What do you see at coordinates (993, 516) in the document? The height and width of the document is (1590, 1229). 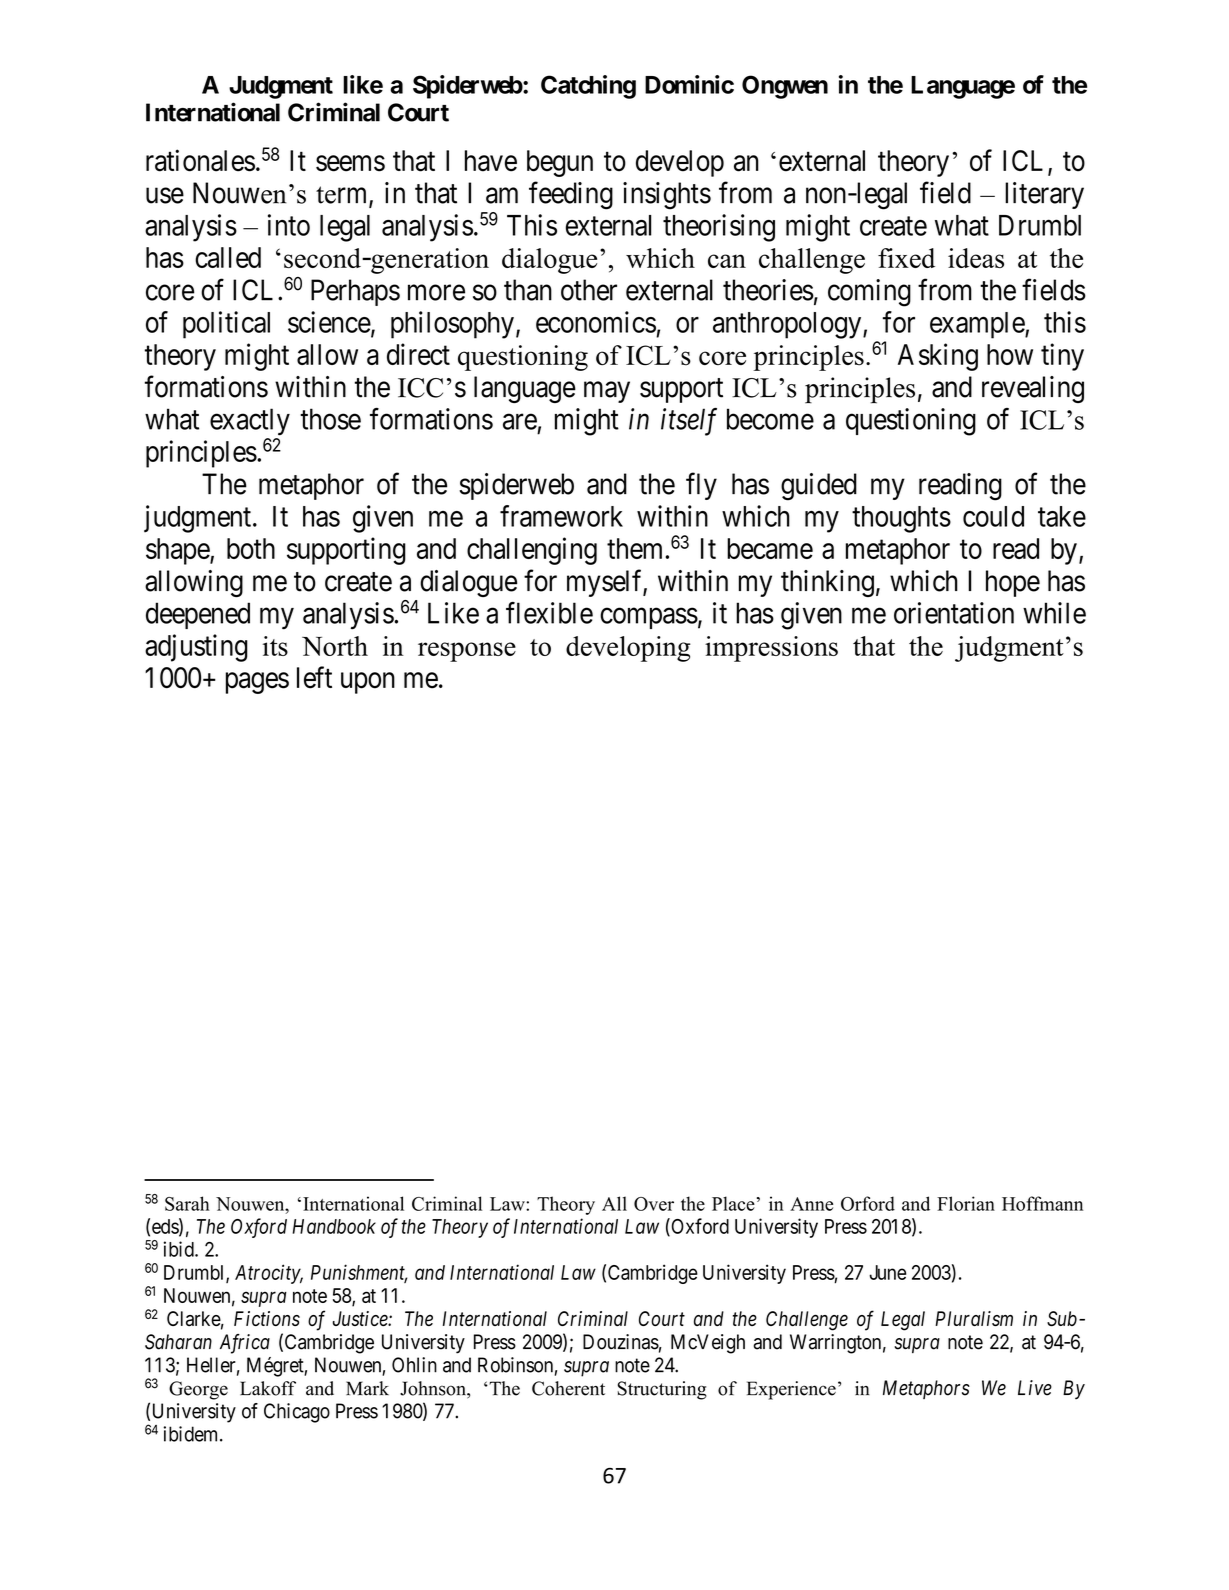 I see `could` at bounding box center [993, 516].
